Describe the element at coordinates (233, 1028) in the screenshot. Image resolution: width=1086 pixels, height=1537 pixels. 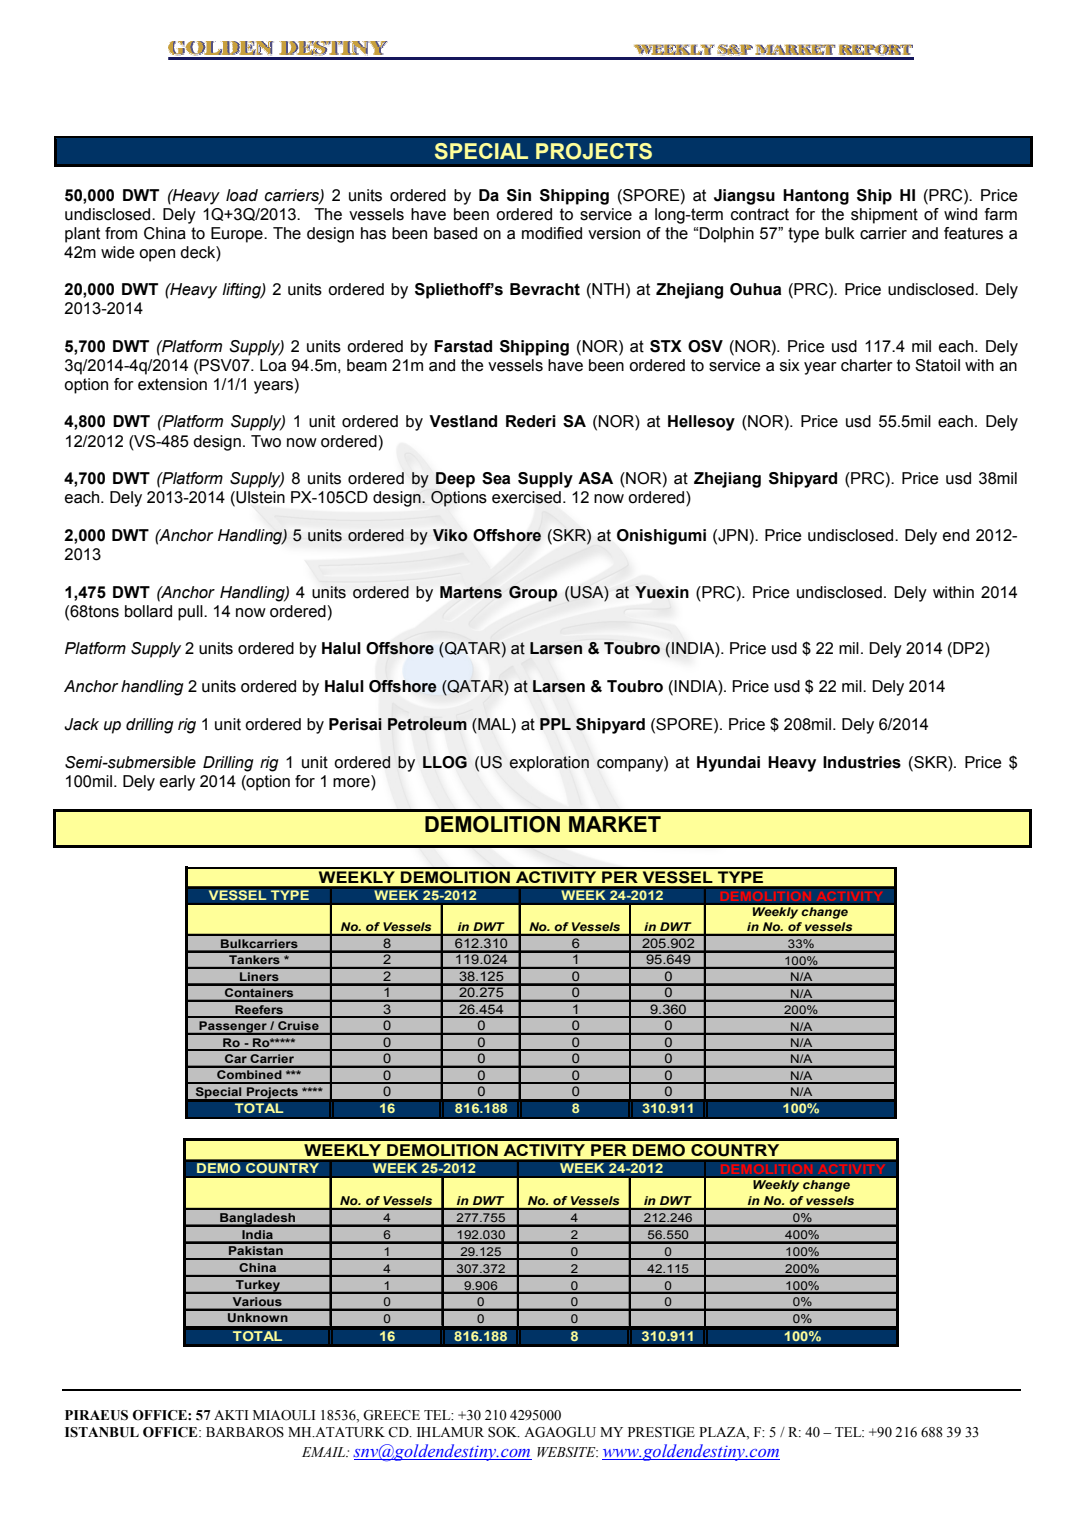
I see `Passenger` at that location.
